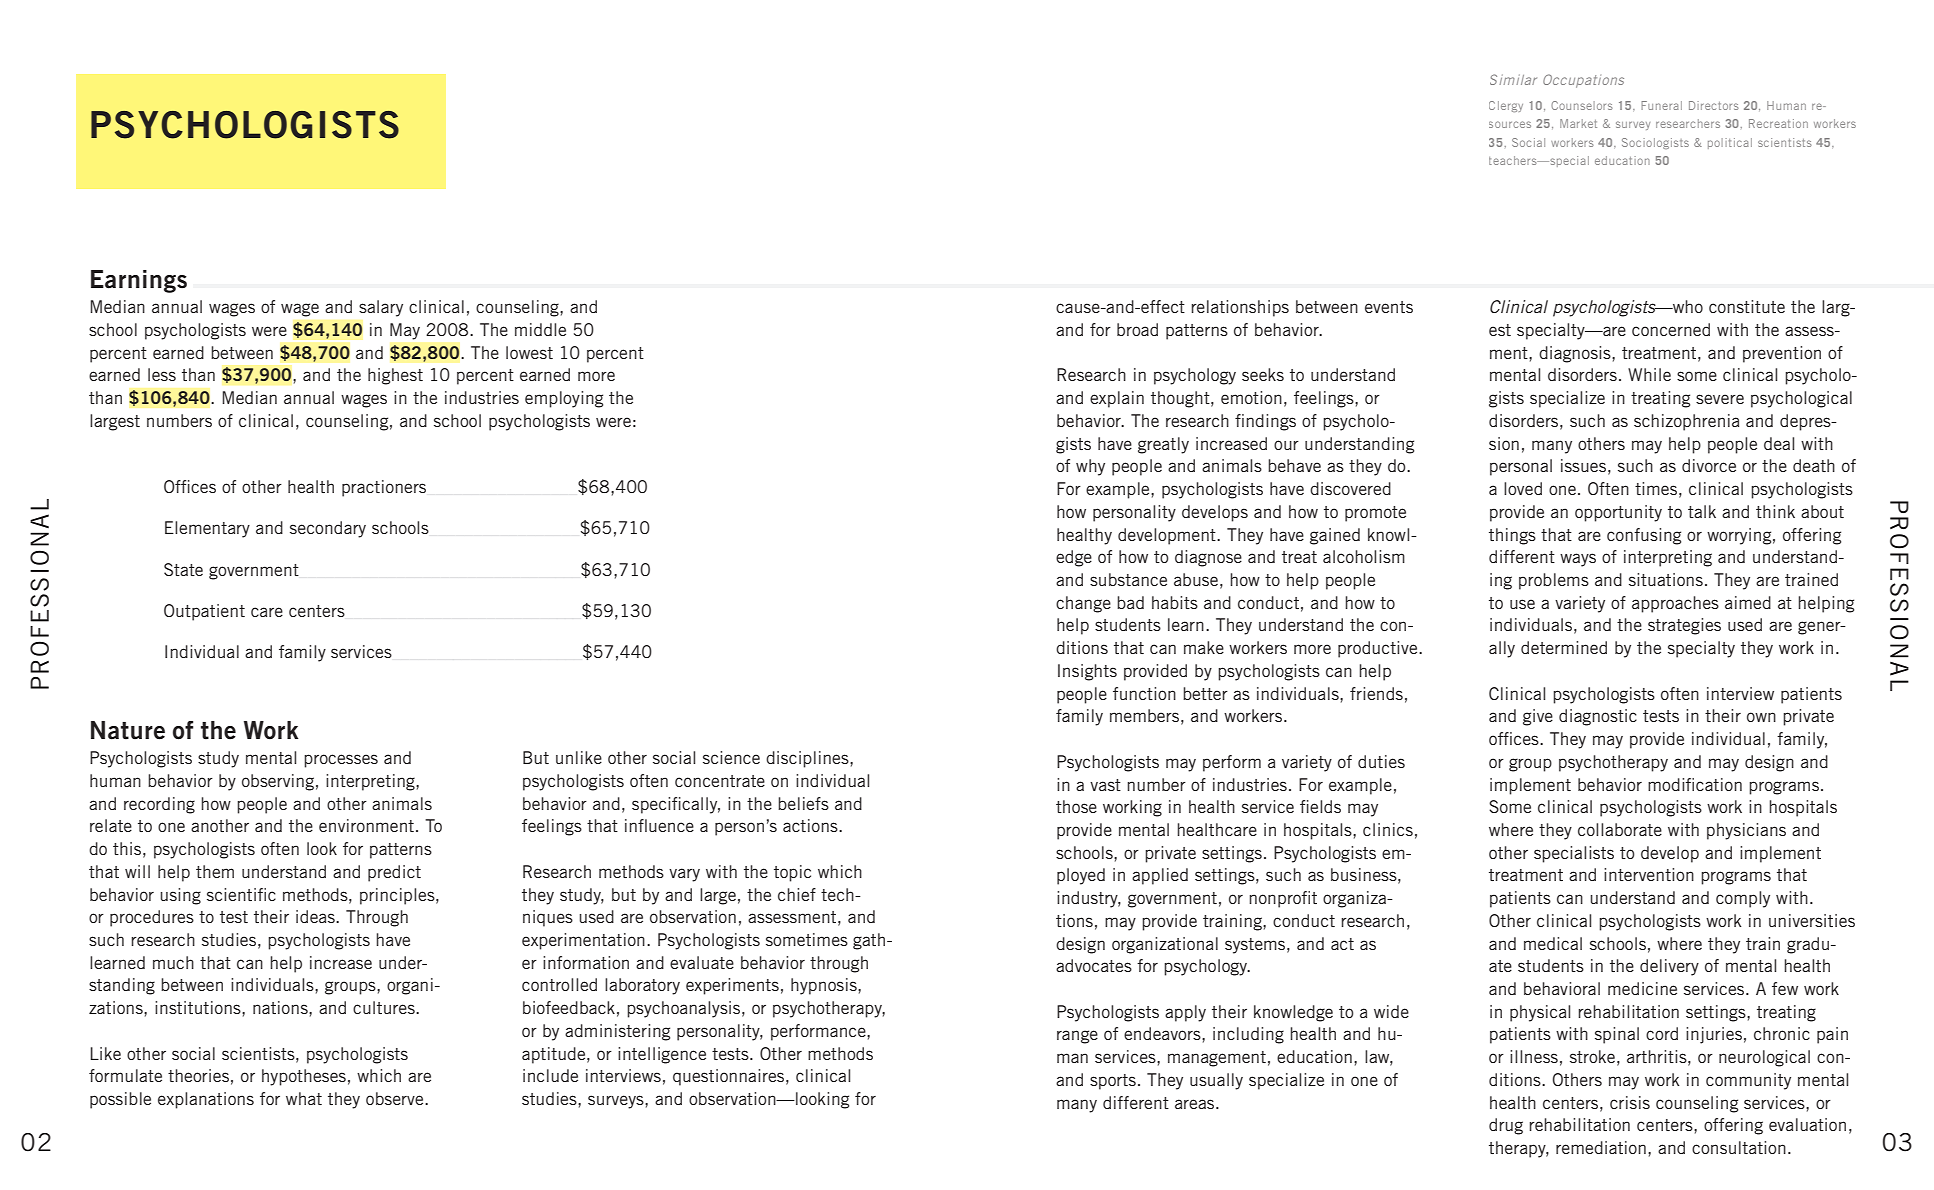 This screenshot has height=1190, width=1934. What do you see at coordinates (304, 1098) in the screenshot?
I see `what` at bounding box center [304, 1098].
